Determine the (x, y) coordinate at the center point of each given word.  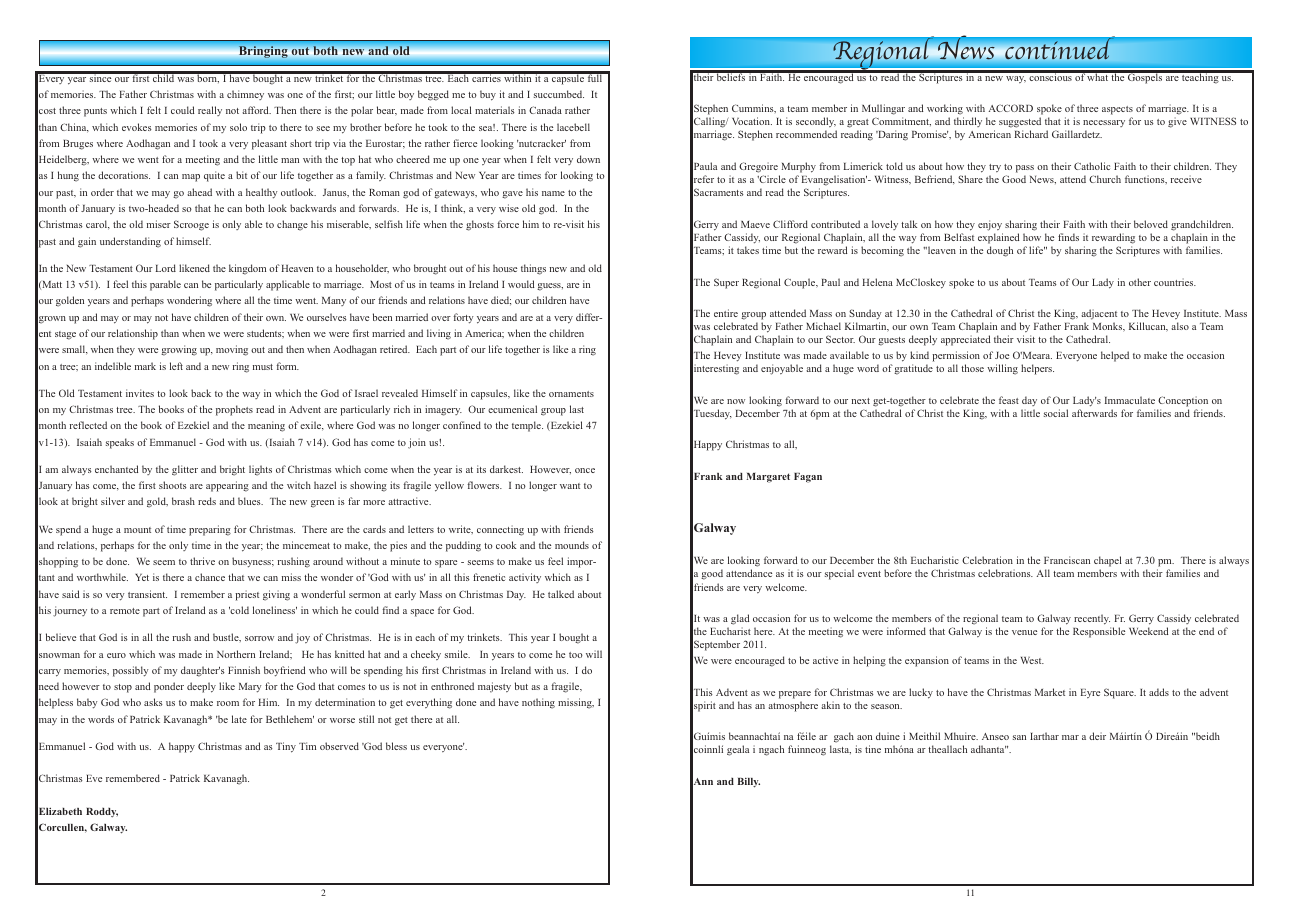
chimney (245, 95)
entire (726, 313)
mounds (572, 545)
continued (1060, 48)
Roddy (102, 812)
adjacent (1099, 314)
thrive (202, 561)
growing (179, 350)
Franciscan (1067, 560)
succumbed (559, 94)
